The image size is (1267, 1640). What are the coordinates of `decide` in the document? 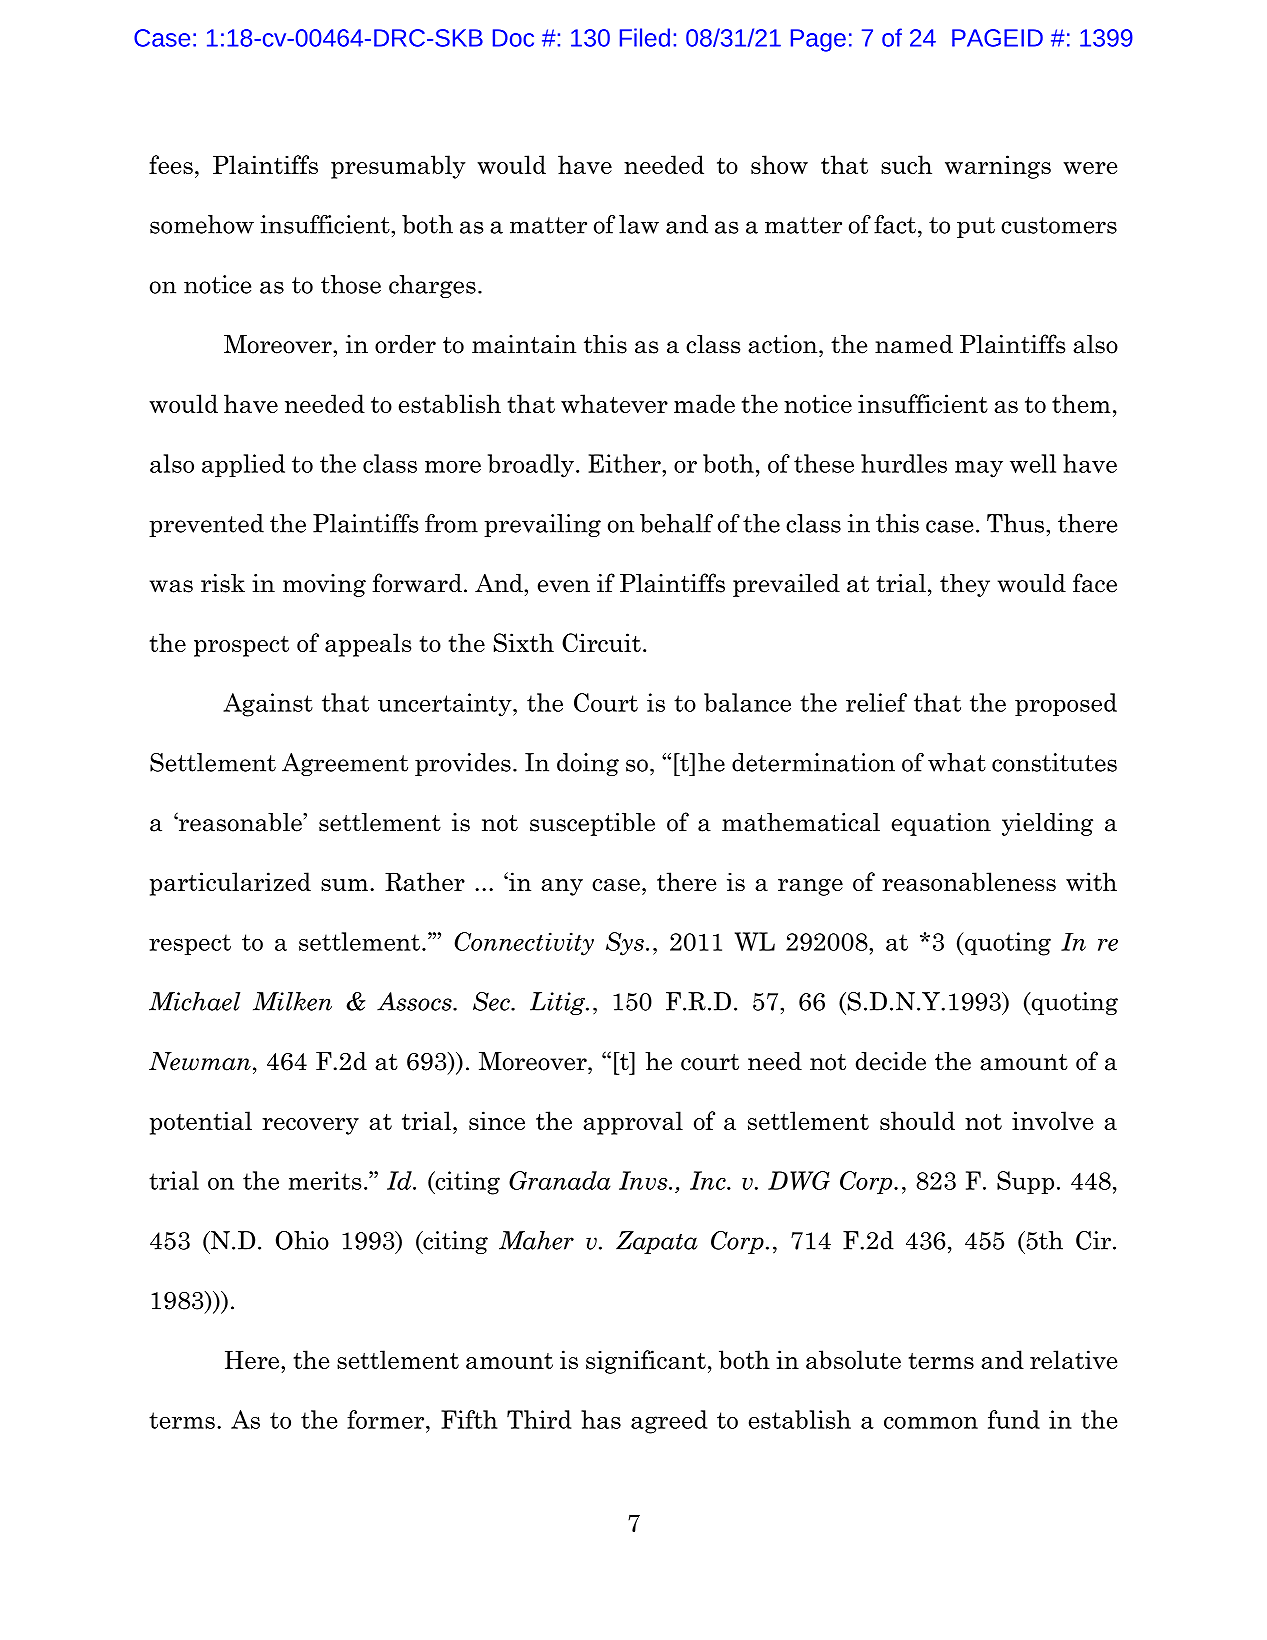 It's located at (891, 1061).
